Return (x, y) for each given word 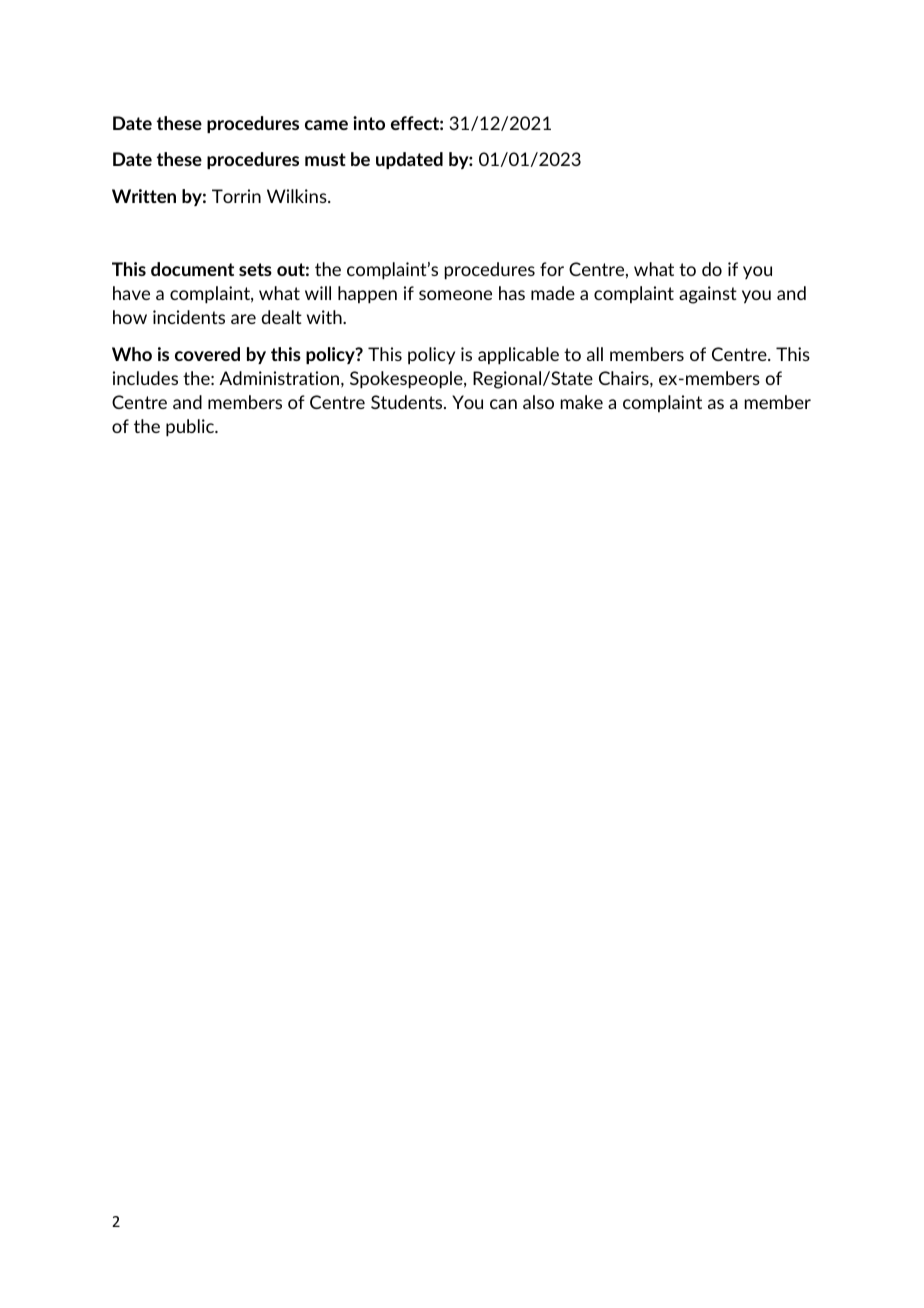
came (326, 125)
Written (144, 196)
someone (455, 295)
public (191, 428)
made (553, 293)
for (552, 269)
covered (207, 354)
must (325, 159)
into (369, 123)
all (595, 354)
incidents (189, 317)
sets (255, 269)
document (192, 269)
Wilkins (298, 196)
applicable (518, 356)
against (708, 295)
